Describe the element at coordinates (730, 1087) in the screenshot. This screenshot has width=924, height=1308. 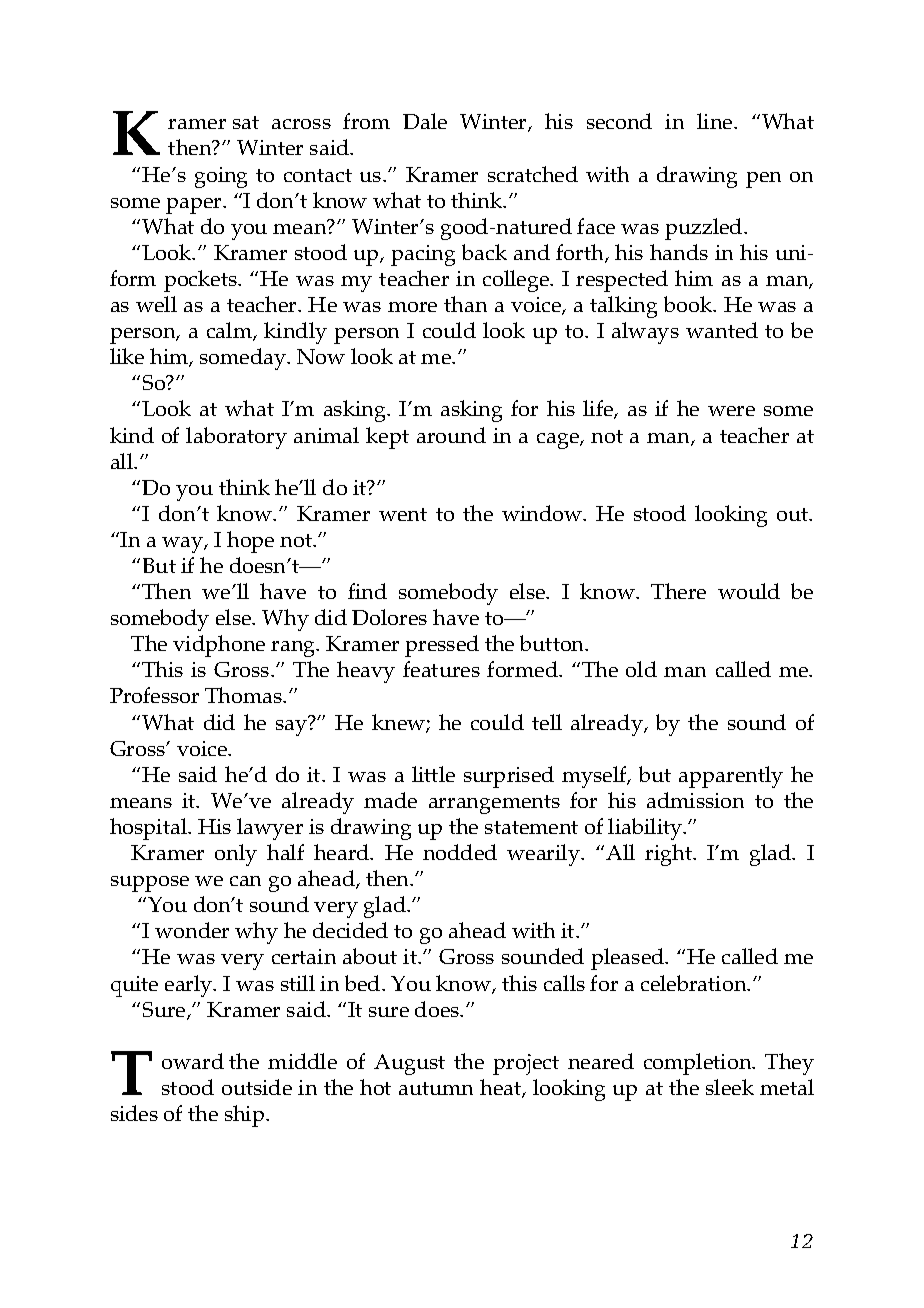
I see `sleek` at that location.
